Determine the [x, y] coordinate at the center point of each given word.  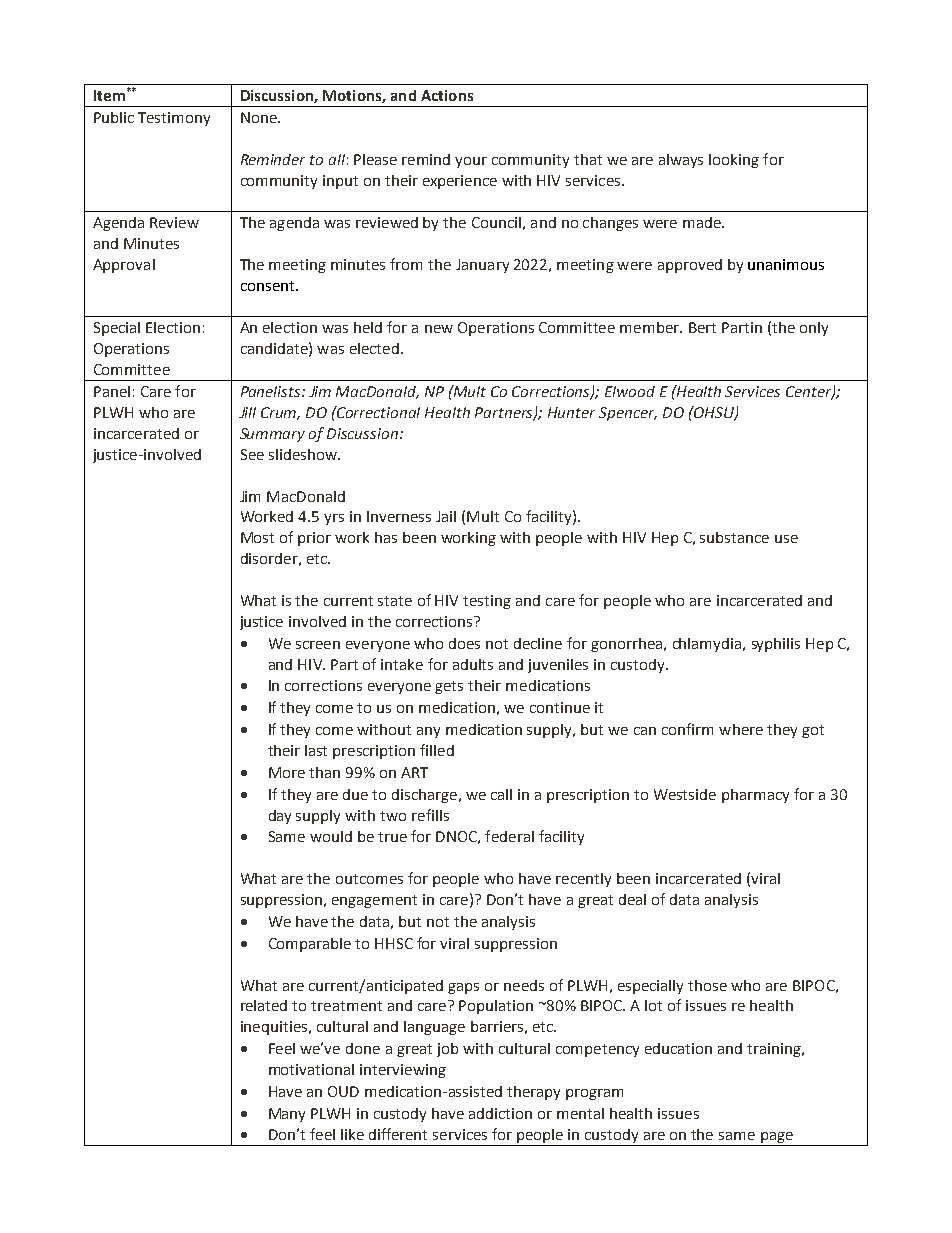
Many [287, 1115]
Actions [447, 95]
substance [734, 537]
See [252, 454]
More [287, 772]
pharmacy [755, 796]
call [501, 794]
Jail [446, 516]
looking [734, 161]
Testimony [174, 119]
